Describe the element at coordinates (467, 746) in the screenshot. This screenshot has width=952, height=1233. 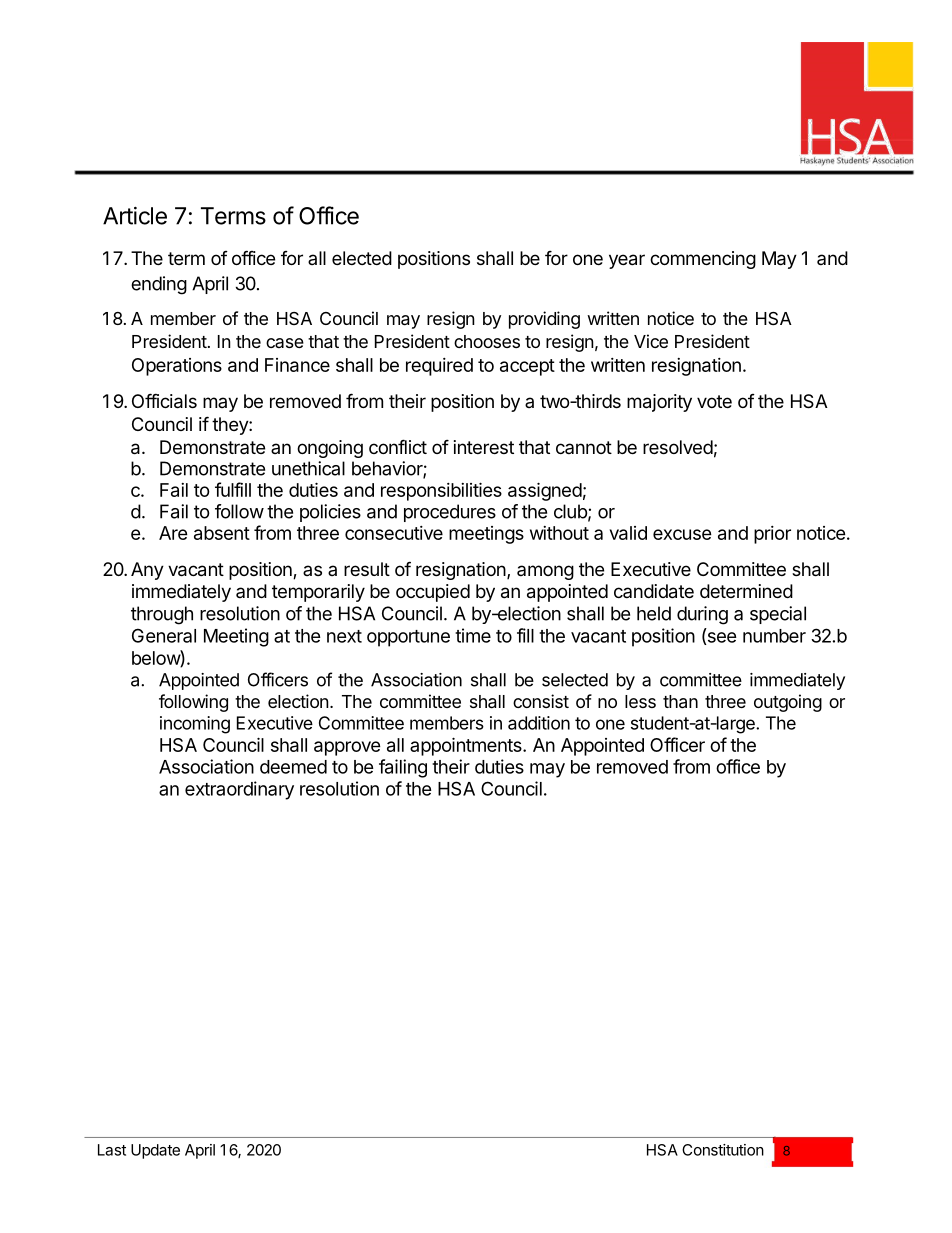
I see `appointments` at that location.
